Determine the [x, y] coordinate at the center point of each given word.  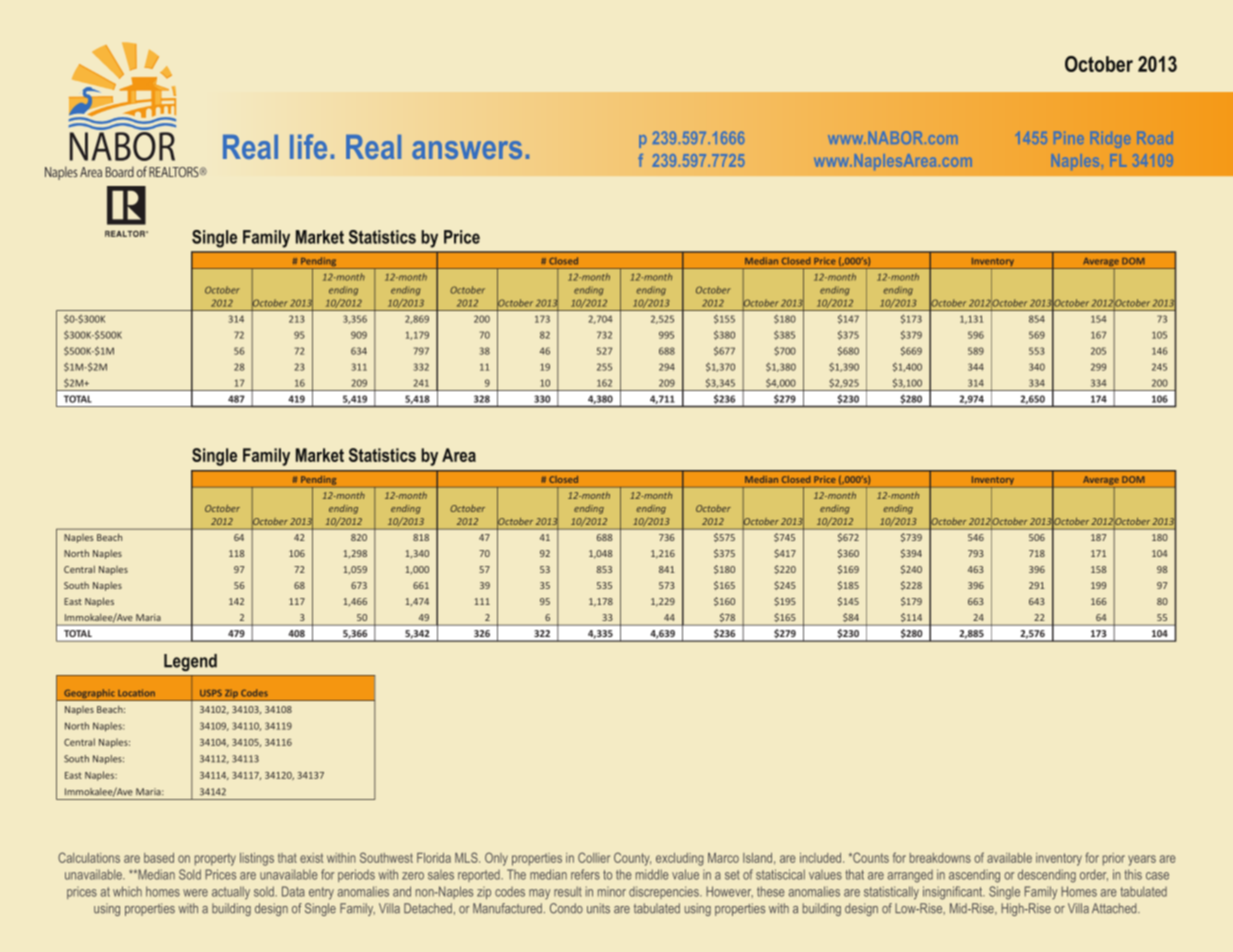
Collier [594, 857]
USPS [211, 693]
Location [136, 693]
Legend [190, 662]
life [308, 146]
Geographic [89, 695]
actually [231, 892]
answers [467, 150]
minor [612, 892]
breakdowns [940, 858]
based [159, 858]
